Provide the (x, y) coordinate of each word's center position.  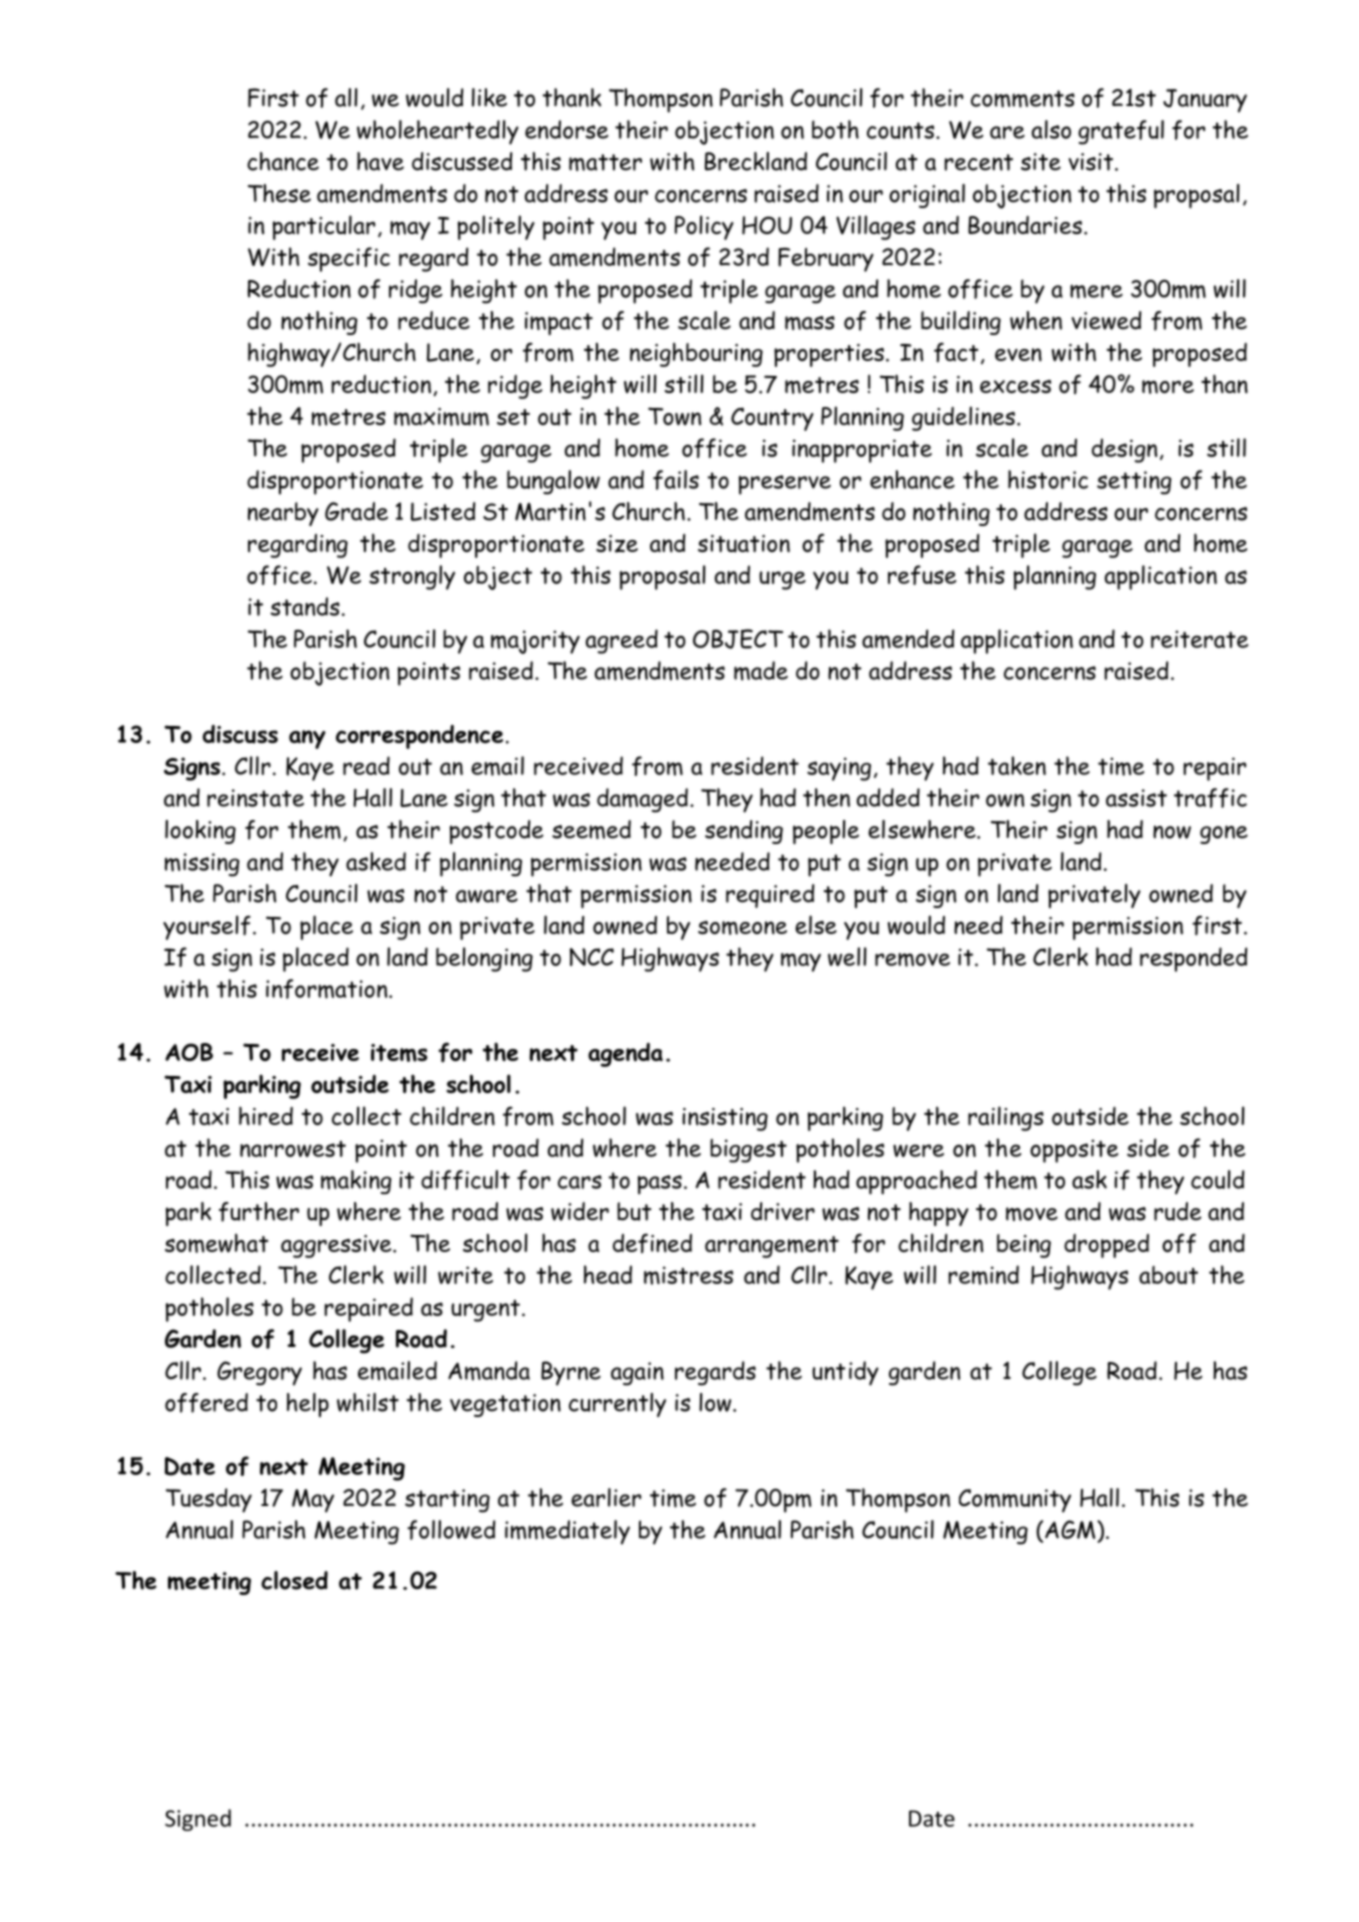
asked (376, 861)
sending (744, 832)
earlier (606, 1497)
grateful (1121, 132)
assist (1136, 798)
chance (283, 161)
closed (294, 1580)
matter (605, 162)
